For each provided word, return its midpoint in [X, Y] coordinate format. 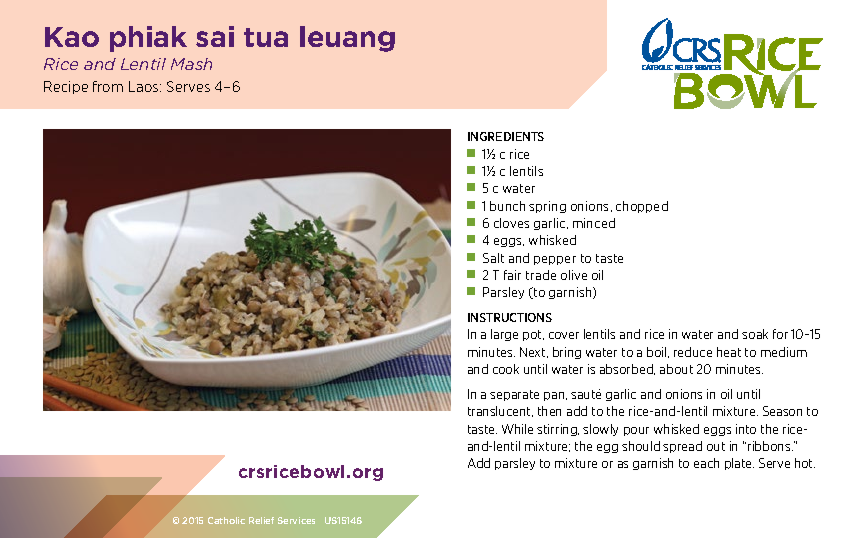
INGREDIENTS [506, 136]
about [676, 369]
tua [266, 37]
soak [755, 334]
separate [514, 395]
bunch [507, 206]
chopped [642, 207]
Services [296, 520]
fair [512, 275]
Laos [145, 86]
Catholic [226, 520]
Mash [191, 64]
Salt [493, 258]
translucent [500, 411]
